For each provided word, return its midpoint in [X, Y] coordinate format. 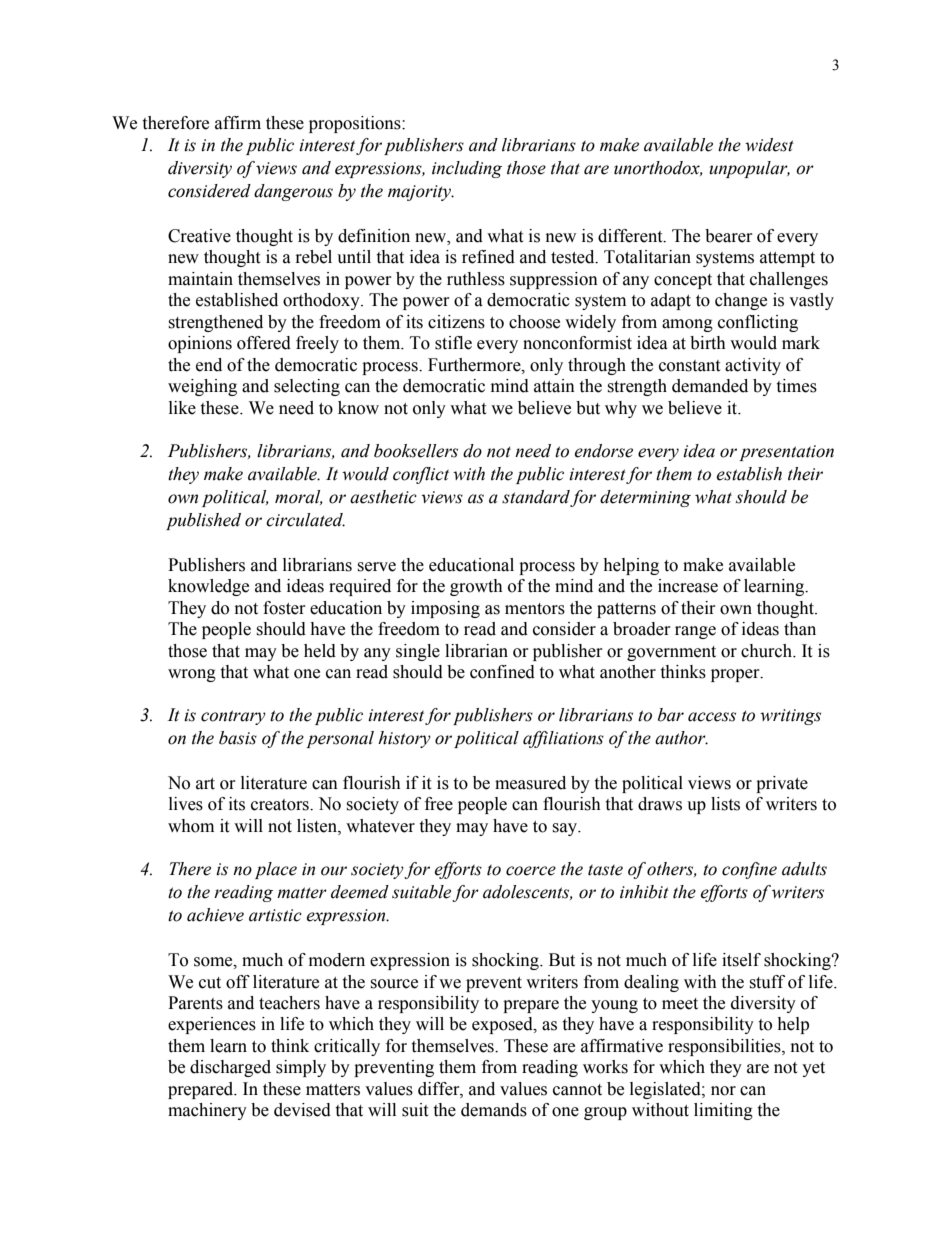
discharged [230, 1068]
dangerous [293, 192]
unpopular [749, 169]
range [695, 632]
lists [725, 804]
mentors [535, 609]
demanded [710, 386]
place [276, 870]
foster [284, 608]
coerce [531, 871]
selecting [307, 387]
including [467, 169]
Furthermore [475, 365]
